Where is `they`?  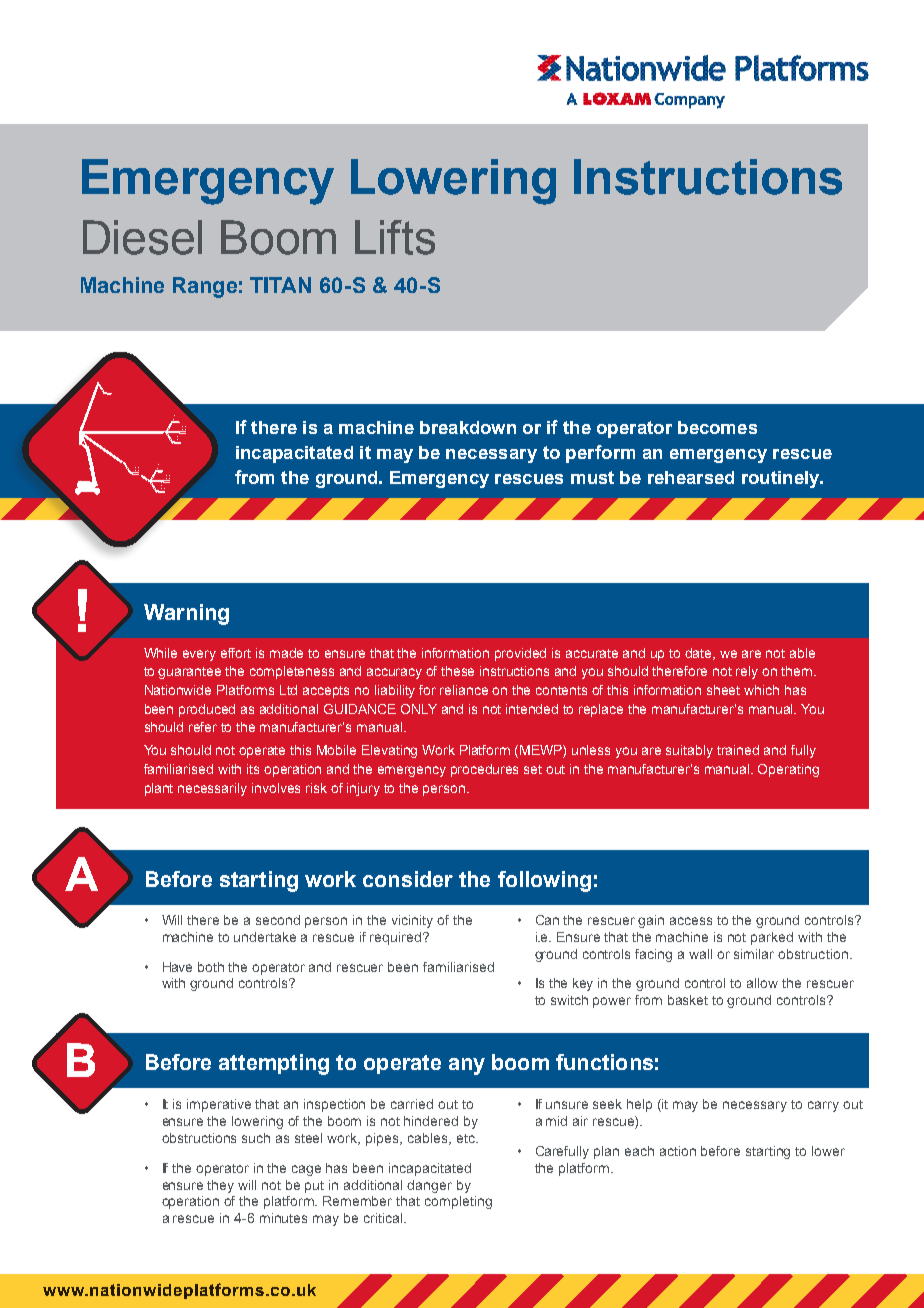
they is located at coordinates (220, 1186).
